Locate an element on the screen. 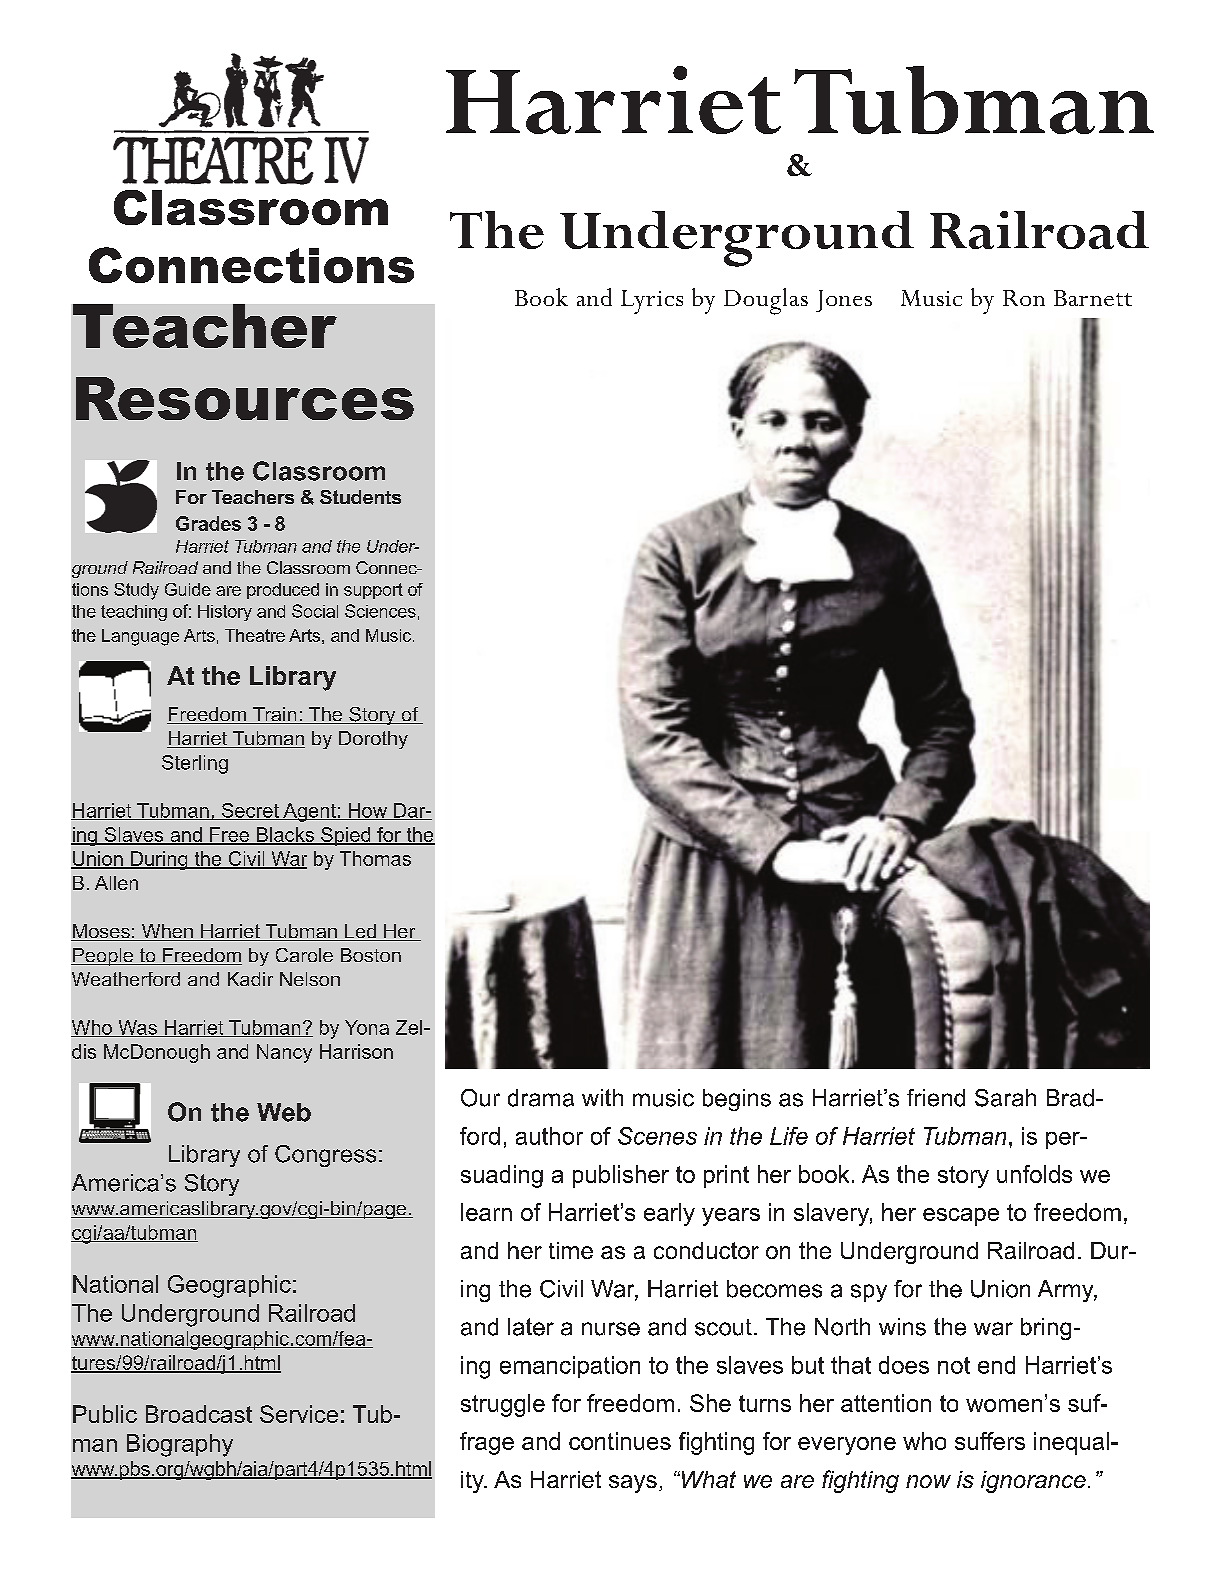 The width and height of the screenshot is (1229, 1591). Sarah is located at coordinates (1005, 1098).
